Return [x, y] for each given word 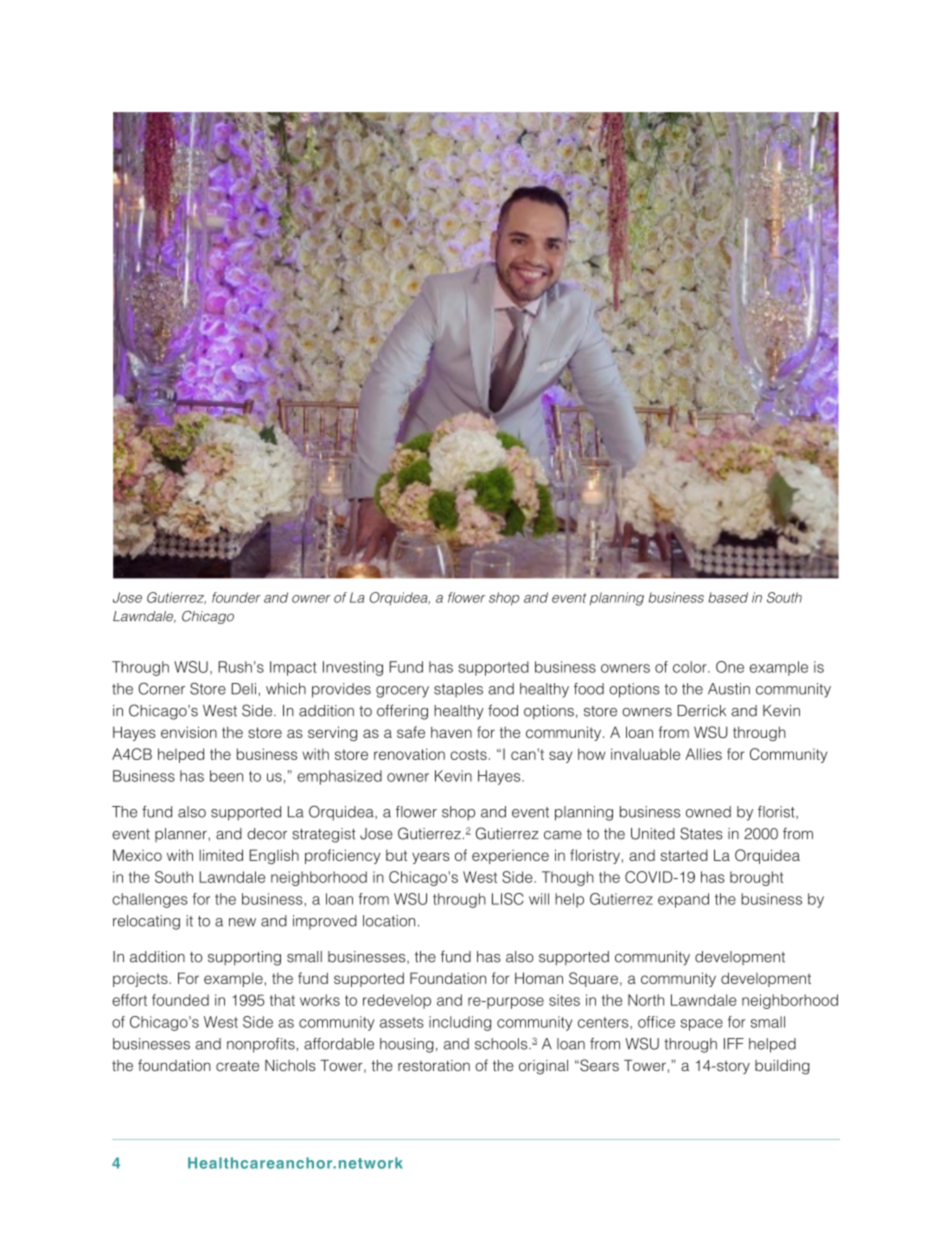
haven [451, 732]
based [728, 597]
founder [236, 597]
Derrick [701, 711]
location [389, 921]
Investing [353, 668]
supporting [244, 958]
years [431, 858]
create [237, 1066]
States [701, 833]
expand [683, 900]
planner [182, 835]
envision [189, 732]
